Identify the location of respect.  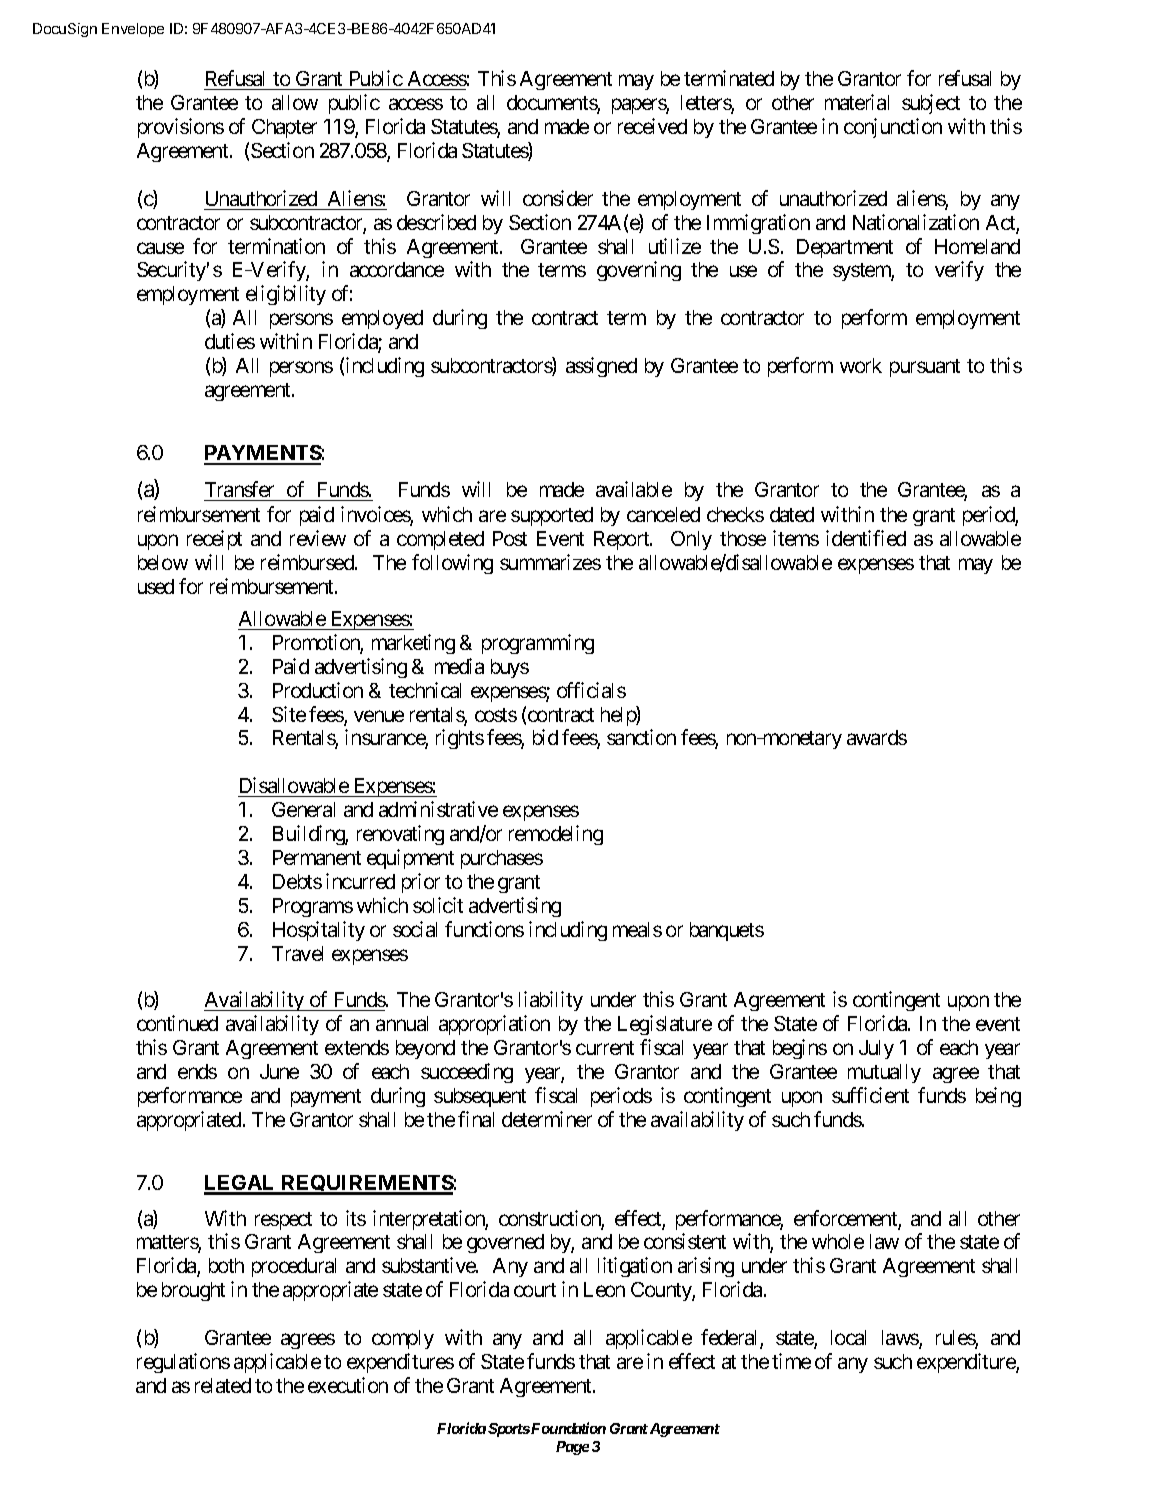
(283, 1221).
